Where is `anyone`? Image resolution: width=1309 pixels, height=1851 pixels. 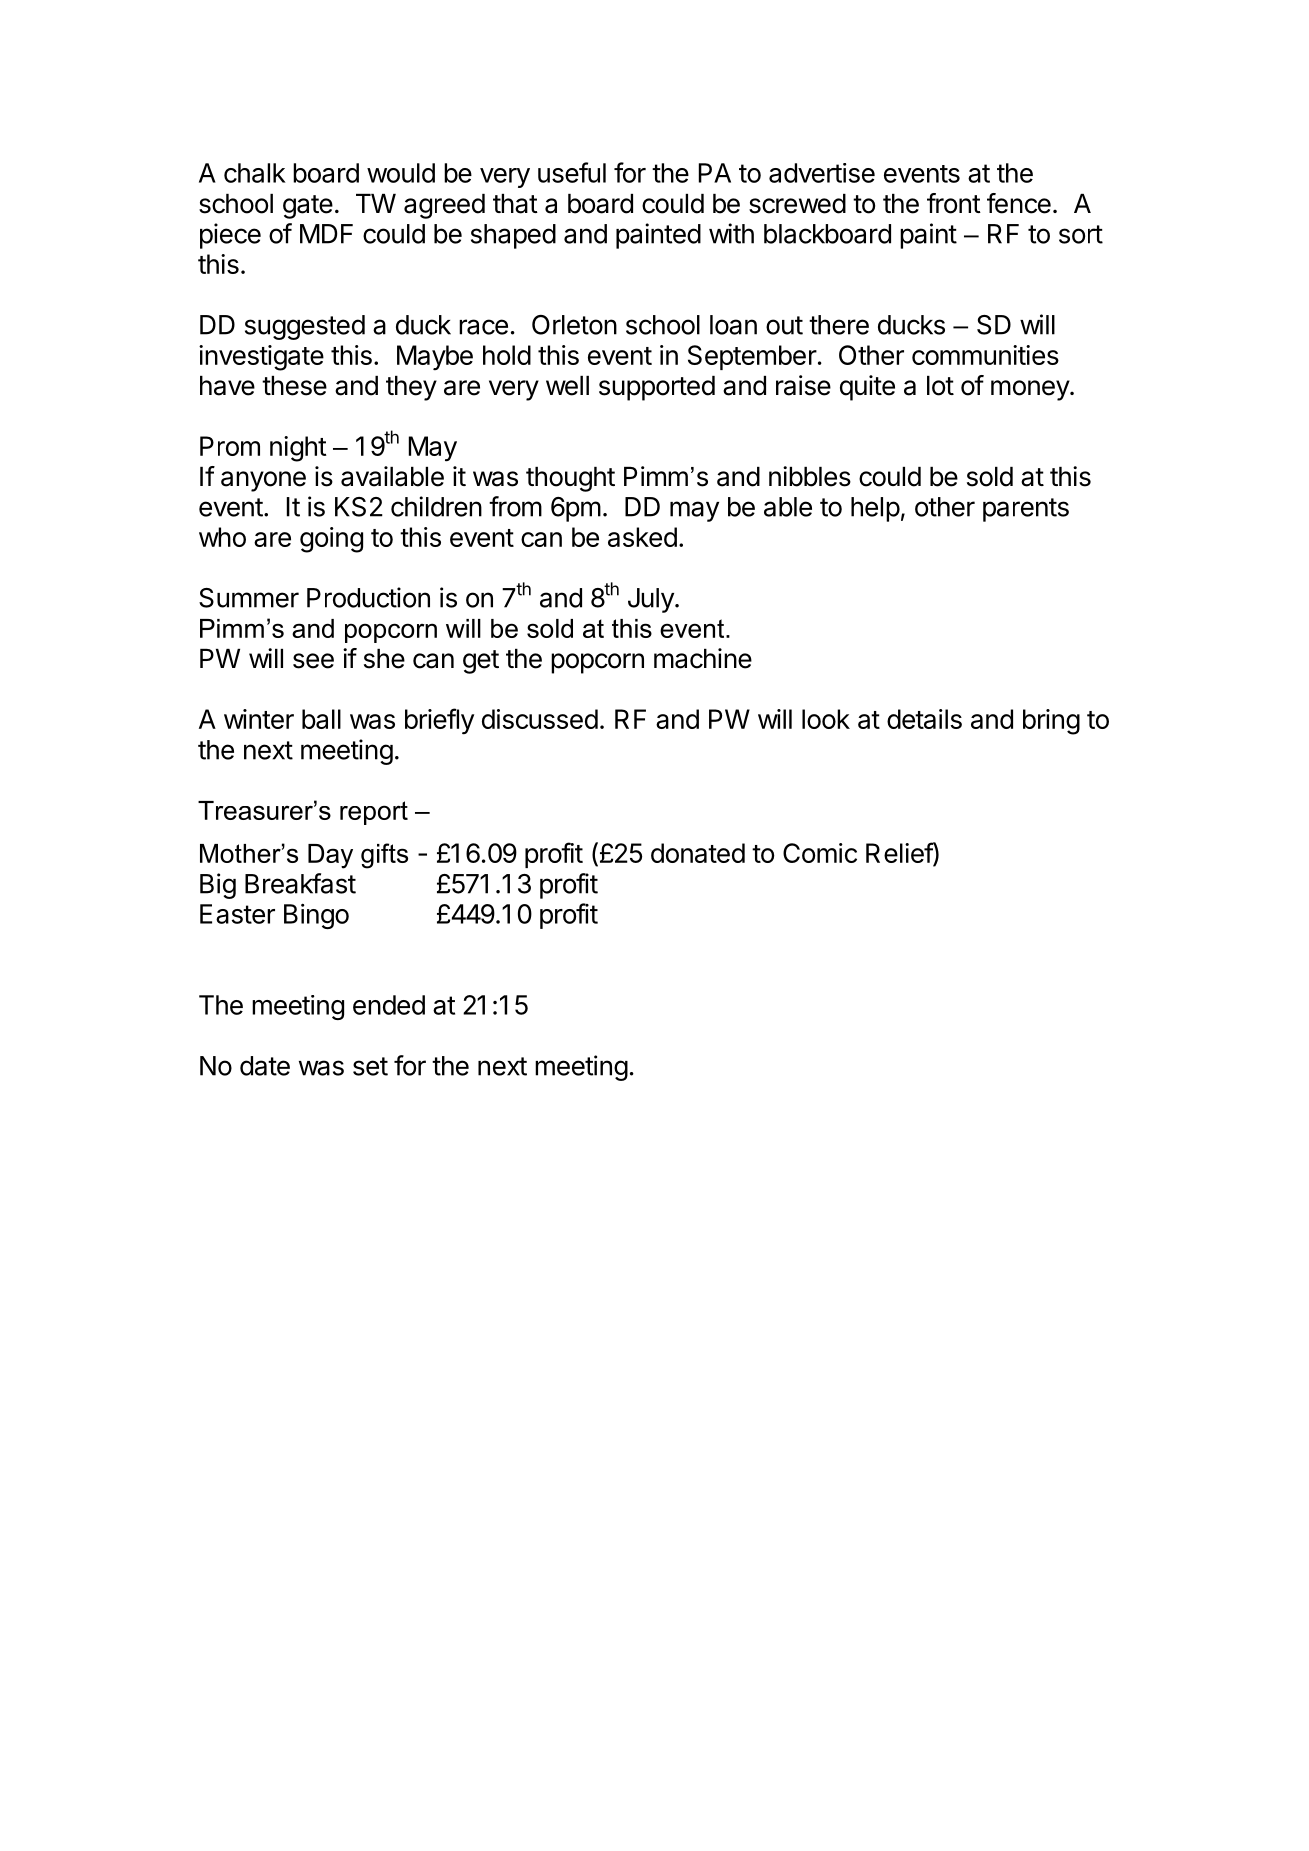 anyone is located at coordinates (263, 481).
